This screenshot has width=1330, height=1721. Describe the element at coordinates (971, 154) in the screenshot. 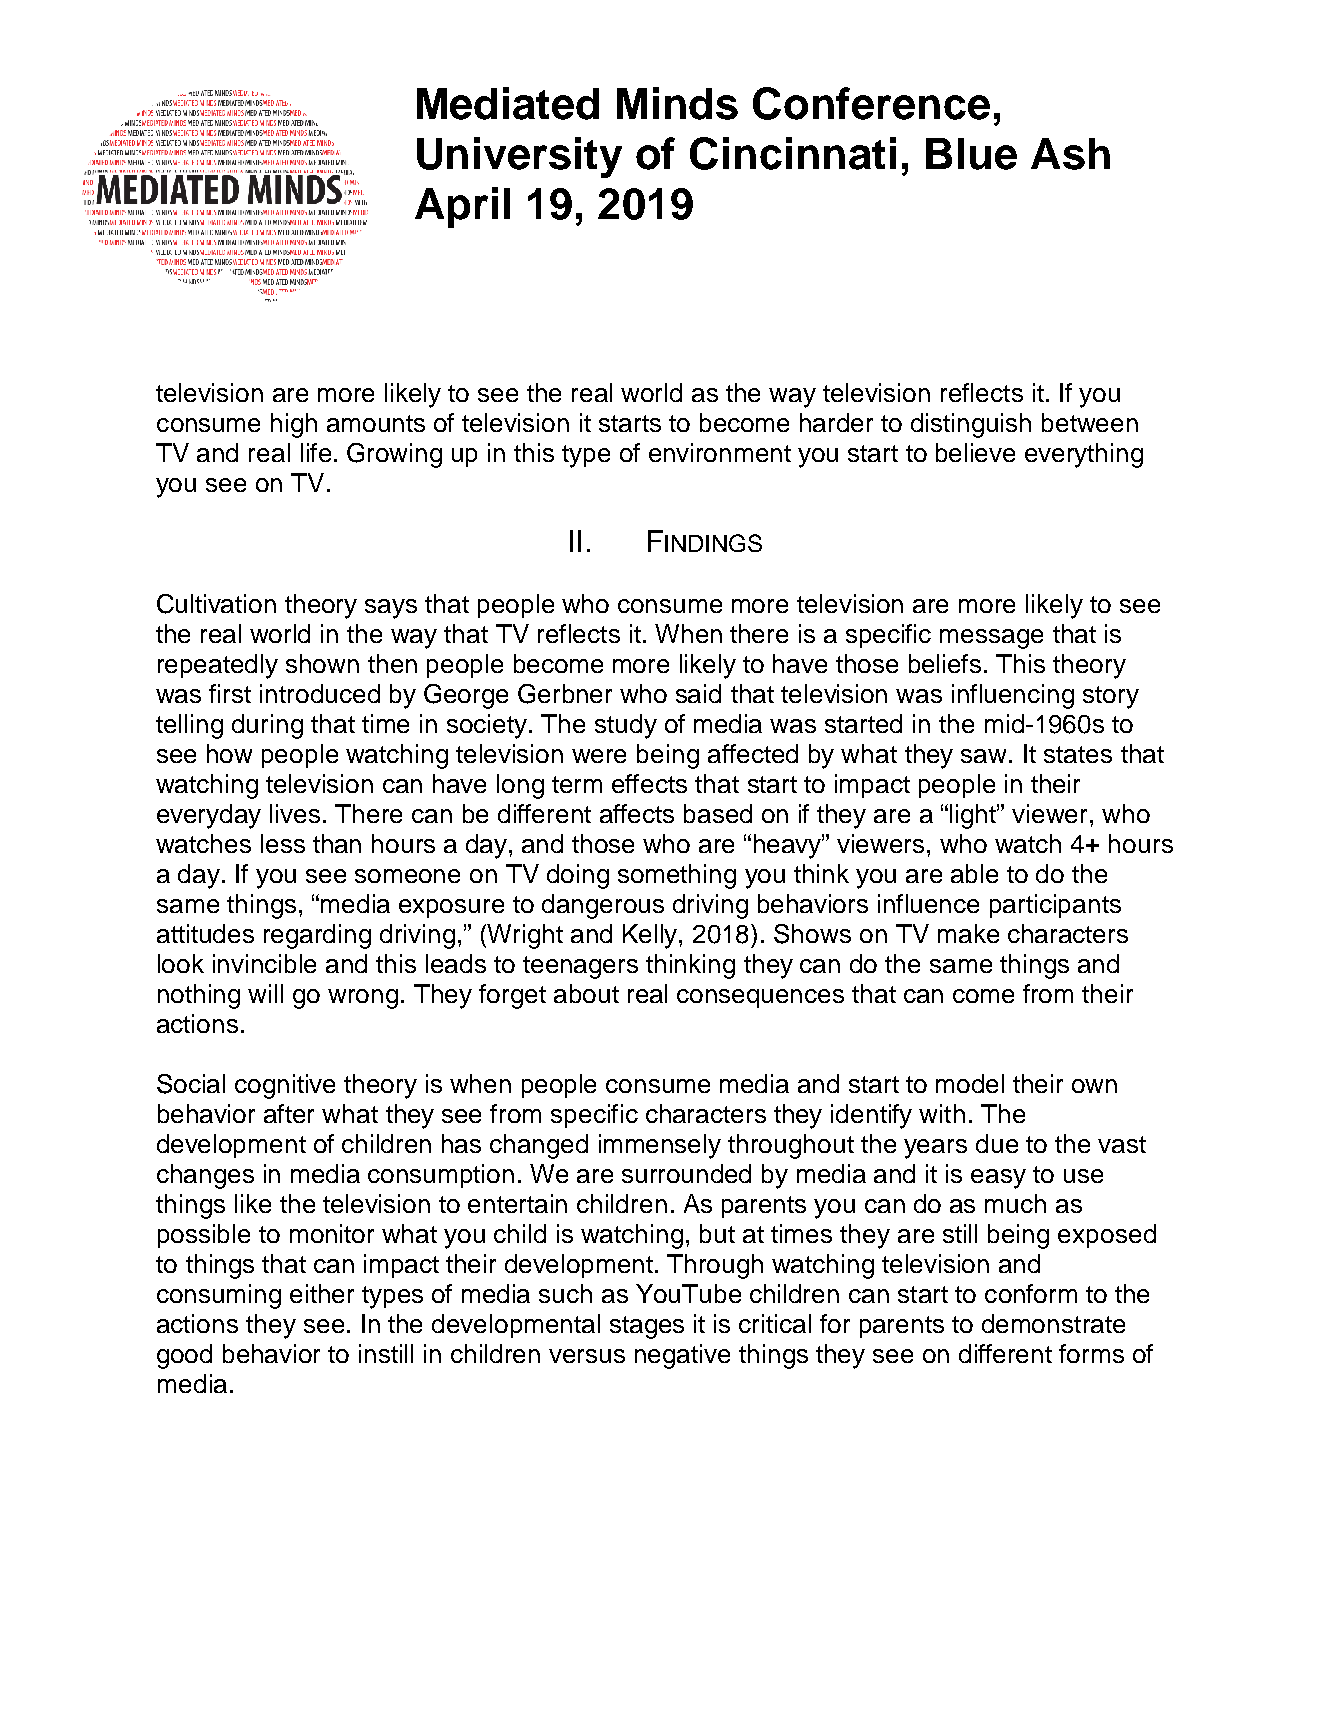

I see `Blue` at that location.
